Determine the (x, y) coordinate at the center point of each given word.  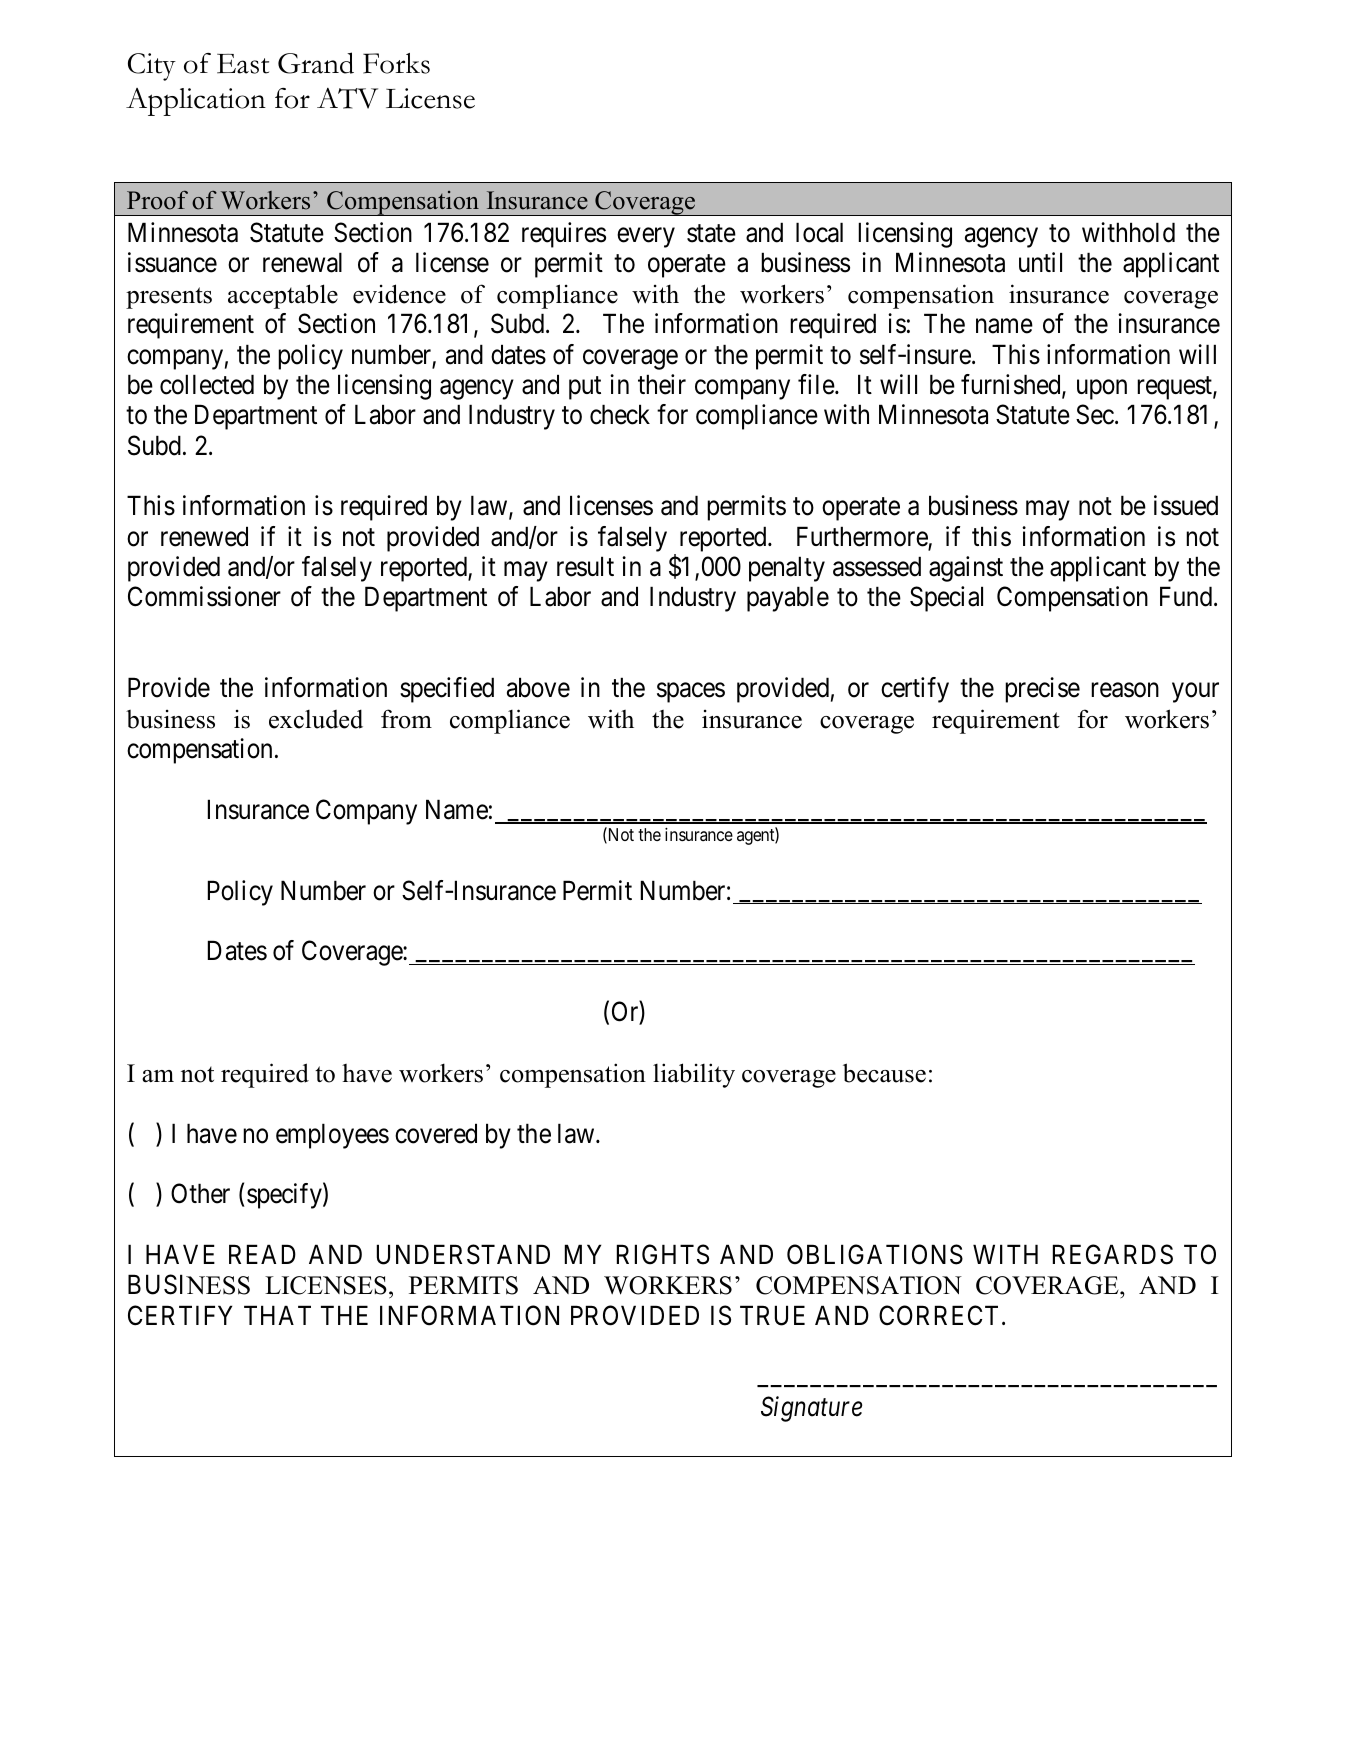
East (243, 64)
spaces (691, 693)
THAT (277, 1315)
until (1040, 262)
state (711, 234)
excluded (316, 719)
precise (1042, 690)
